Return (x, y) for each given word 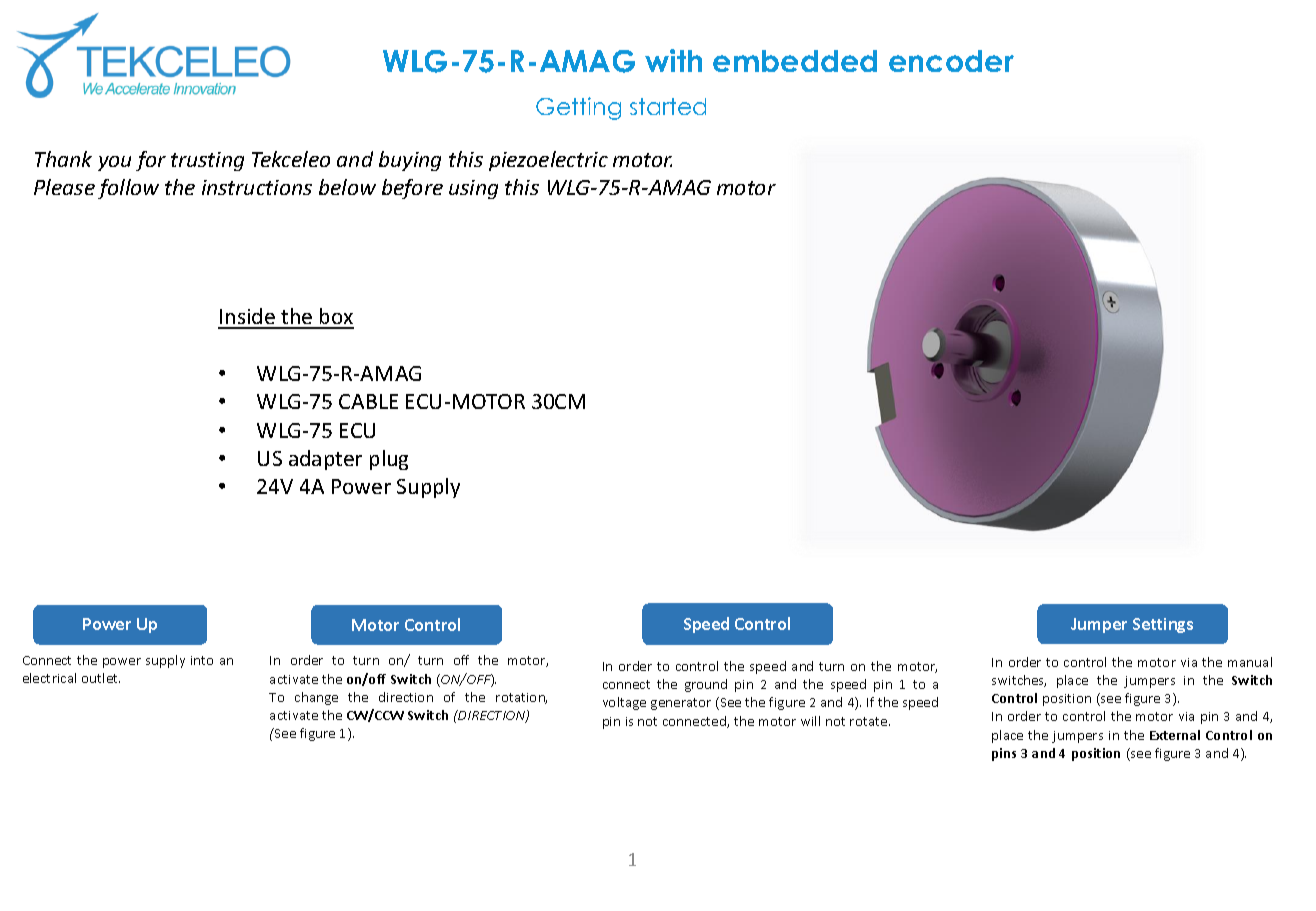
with (673, 60)
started (668, 106)
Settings (1163, 625)
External (1175, 735)
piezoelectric (548, 161)
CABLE (368, 401)
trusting (207, 161)
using (473, 189)
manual (1250, 662)
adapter (325, 460)
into (202, 660)
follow (128, 189)
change (316, 698)
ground (706, 685)
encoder (951, 61)
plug (389, 460)
